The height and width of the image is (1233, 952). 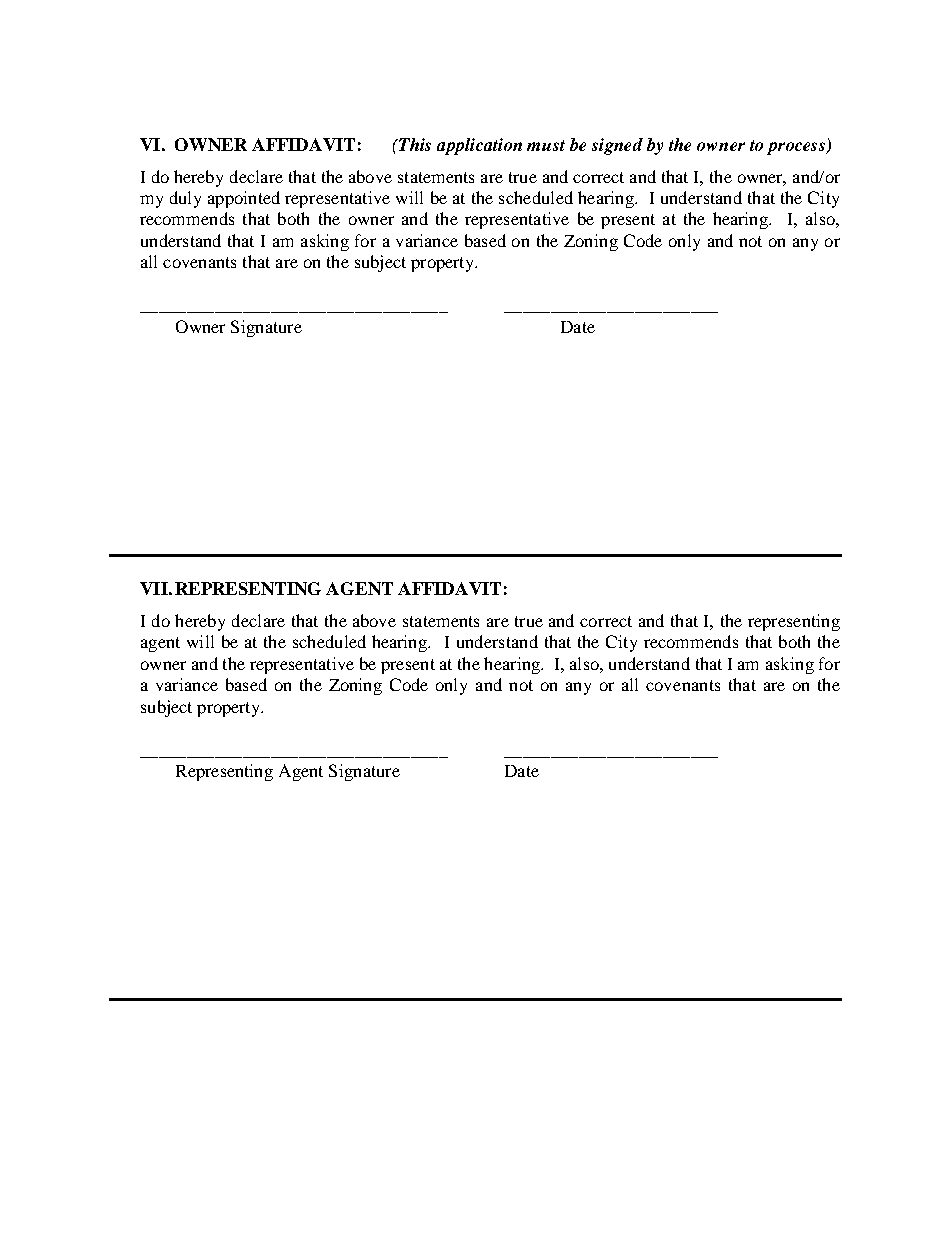 What do you see at coordinates (244, 199) in the image?
I see `appointed` at bounding box center [244, 199].
